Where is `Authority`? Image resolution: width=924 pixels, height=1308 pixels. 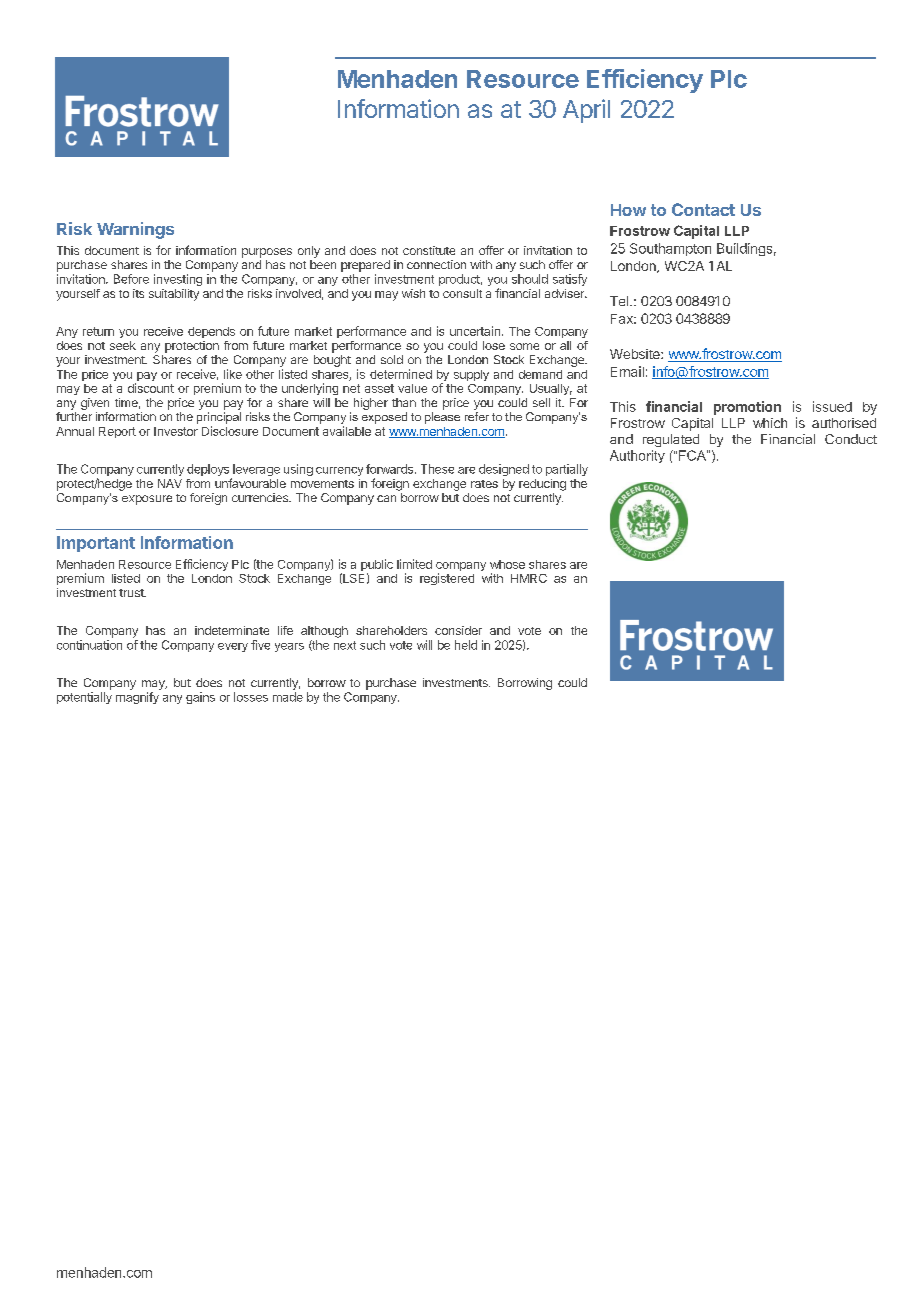
Authority is located at coordinates (637, 456).
